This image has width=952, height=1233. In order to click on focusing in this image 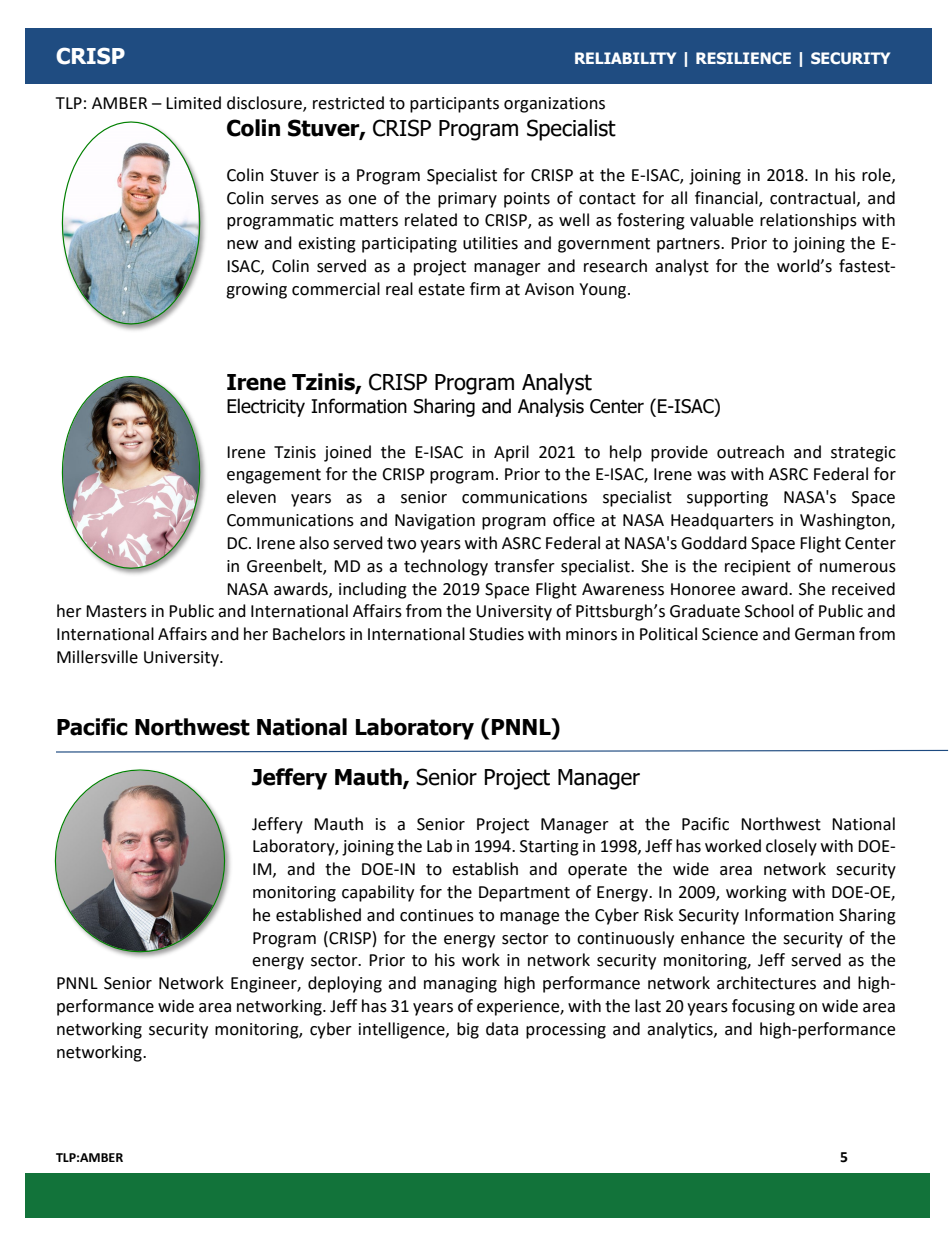, I will do `click(763, 1007)`.
